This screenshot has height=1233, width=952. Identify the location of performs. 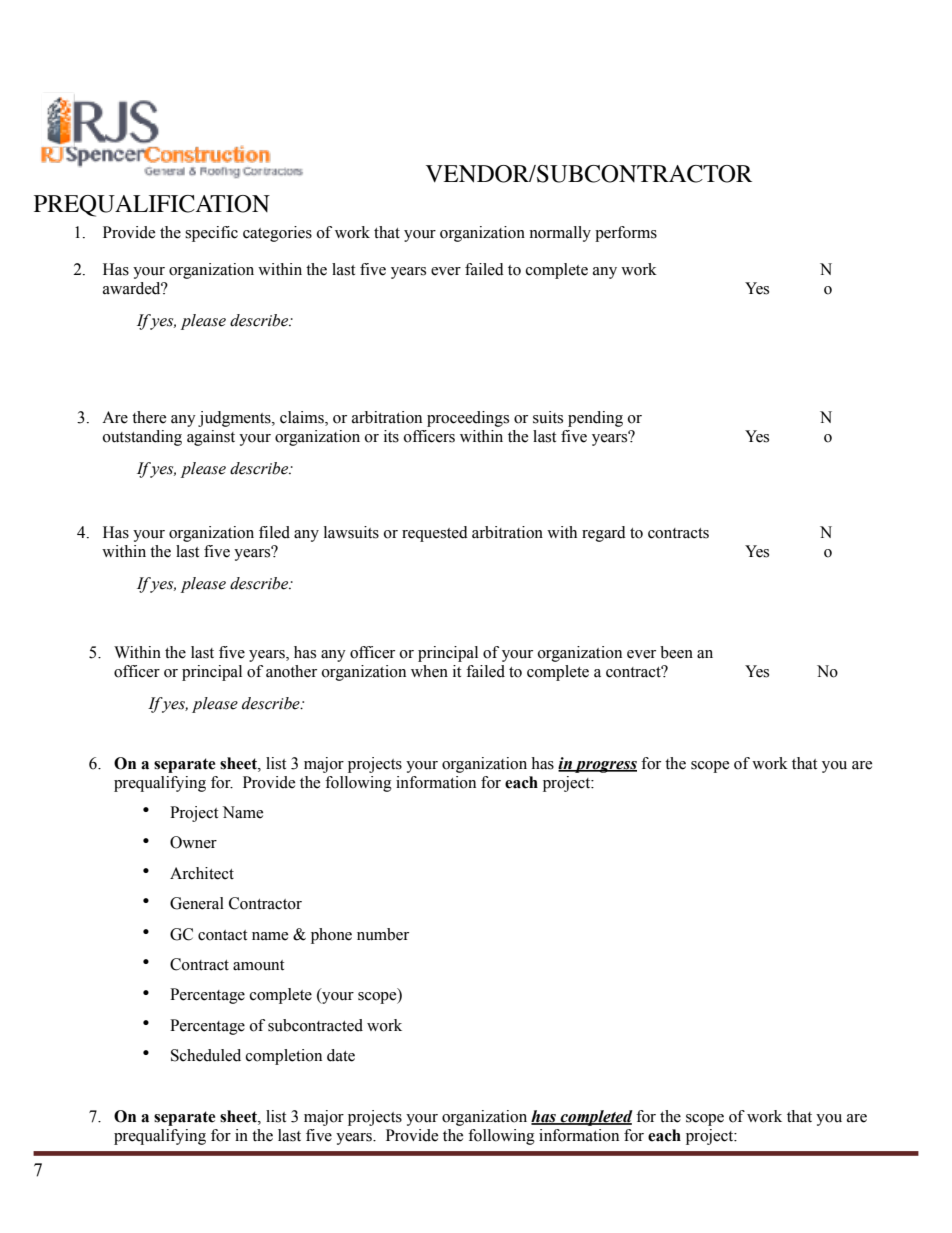
(626, 234).
